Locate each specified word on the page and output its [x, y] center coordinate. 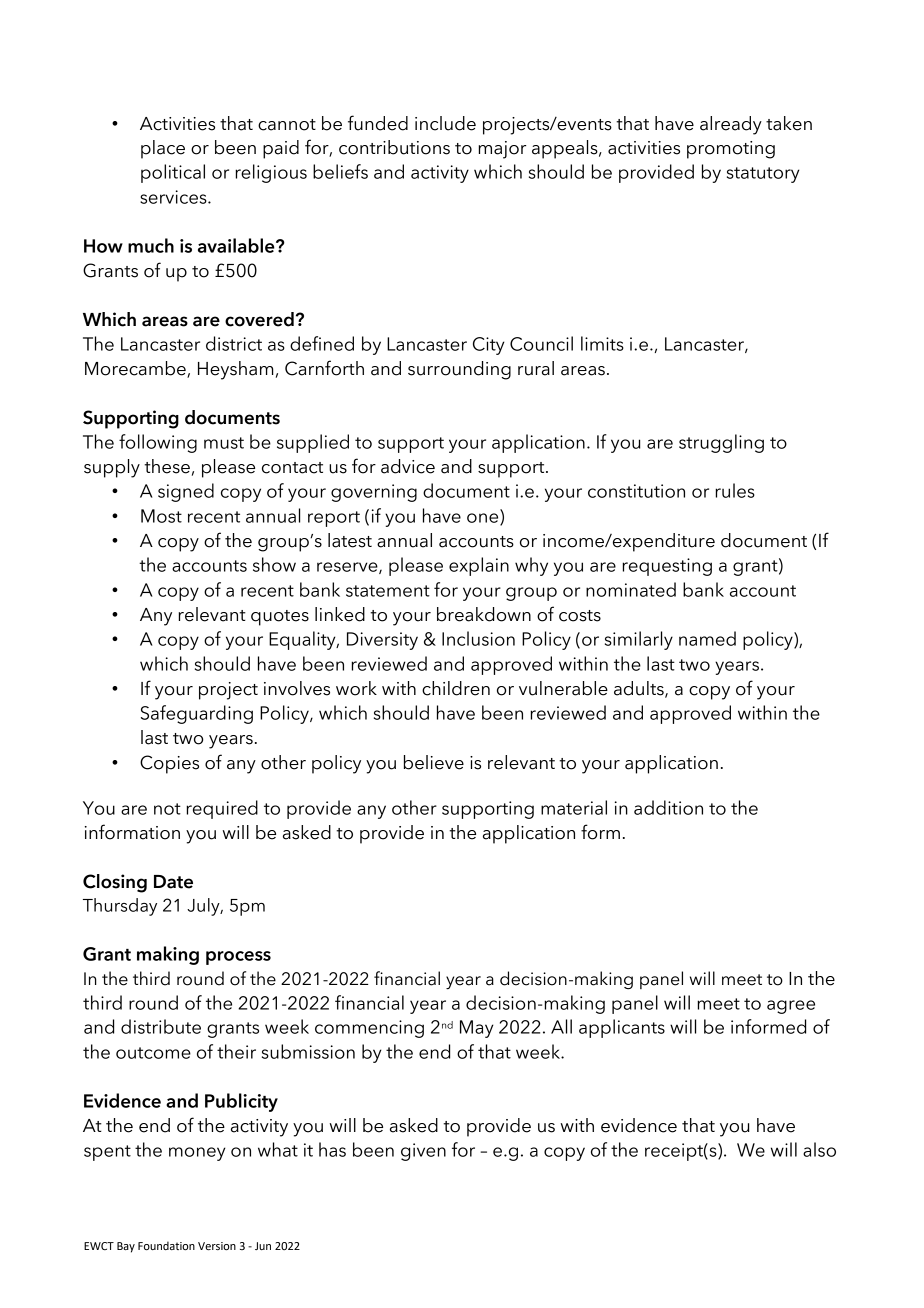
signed [186, 492]
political [173, 173]
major [502, 150]
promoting [731, 150]
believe [434, 762]
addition [668, 807]
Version [217, 1246]
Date [173, 882]
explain [479, 566]
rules [735, 490]
